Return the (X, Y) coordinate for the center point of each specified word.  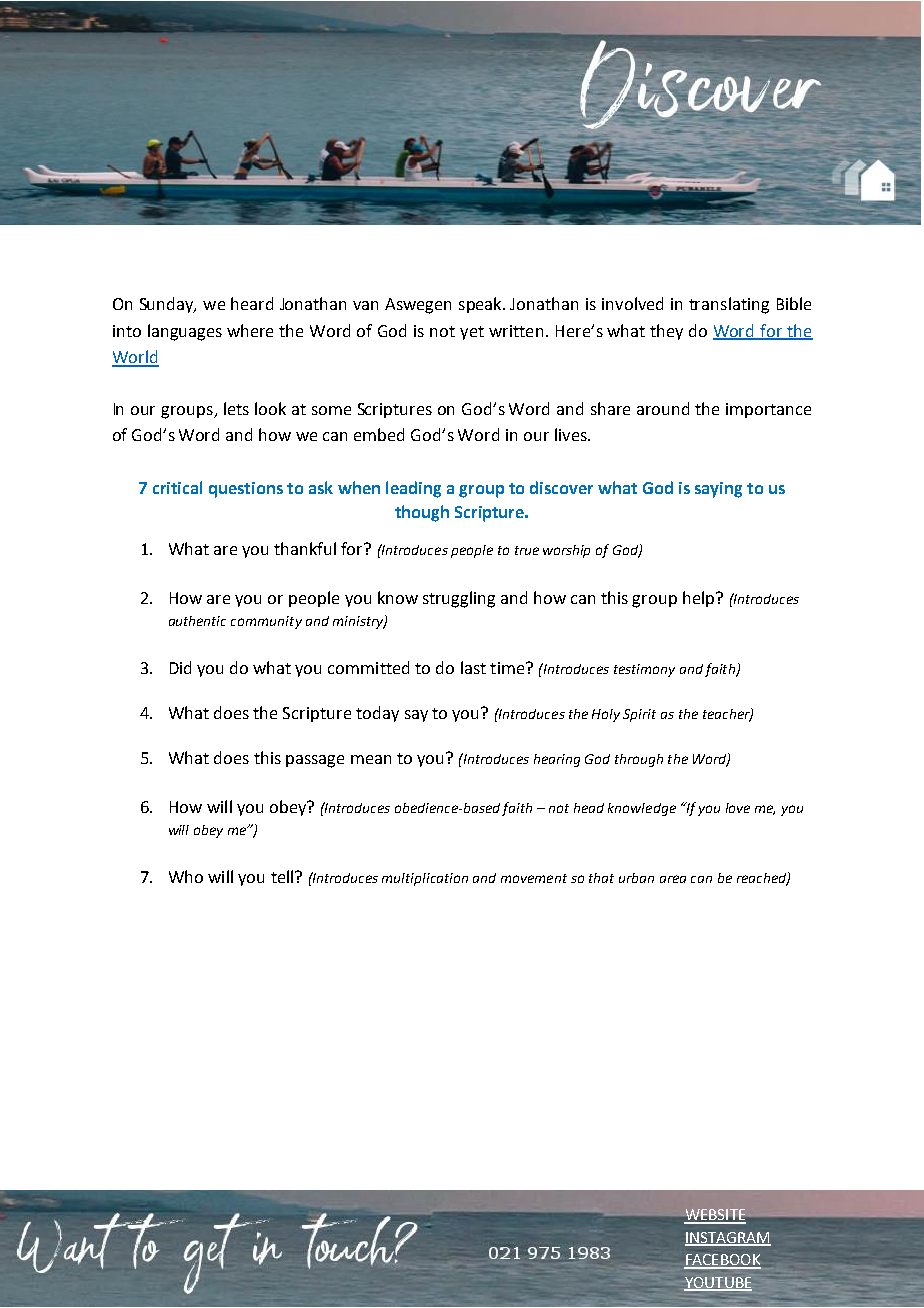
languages (185, 332)
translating (729, 305)
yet (472, 333)
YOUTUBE (718, 1283)
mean (371, 759)
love (738, 808)
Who (186, 876)
